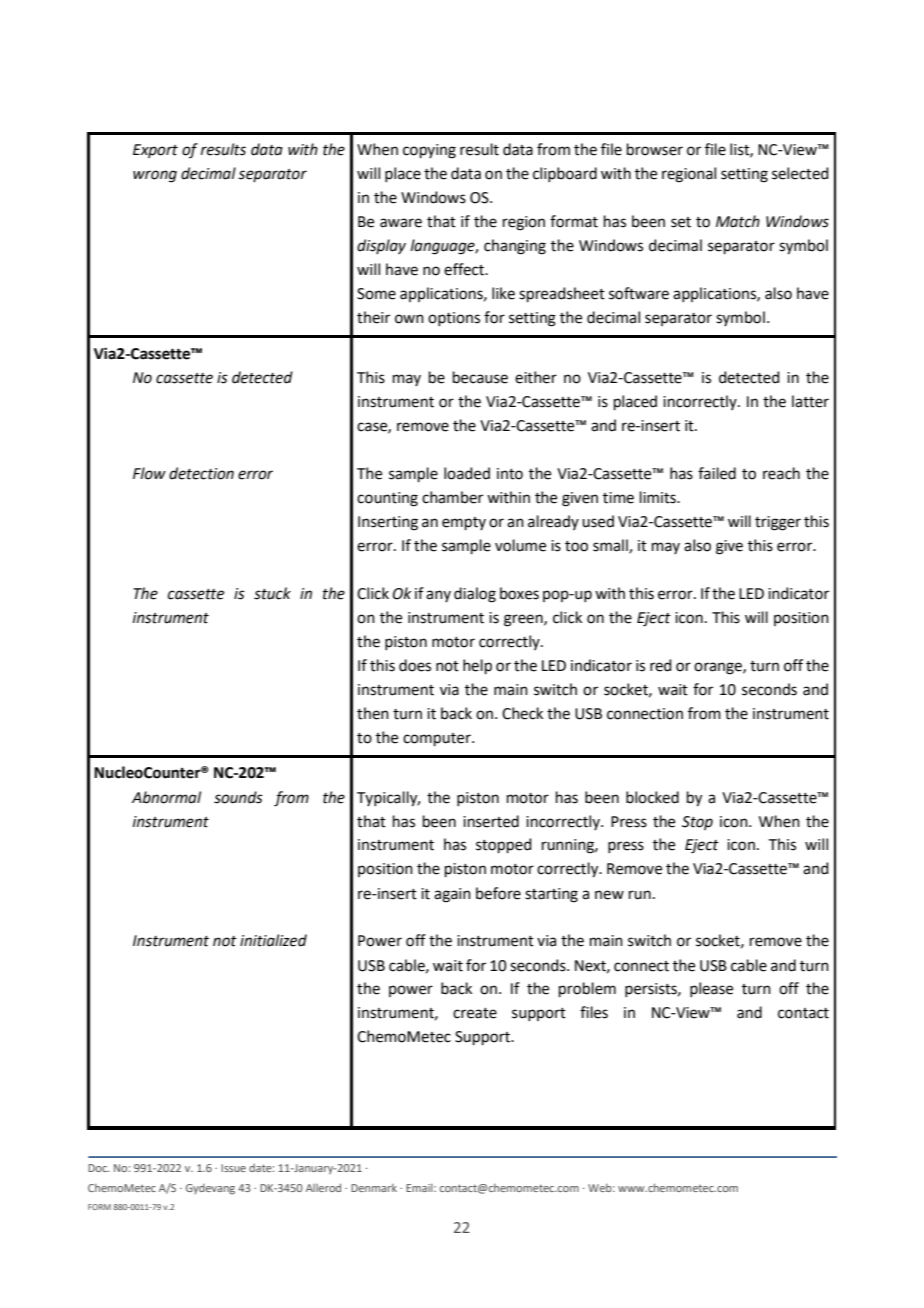 The width and height of the screenshot is (924, 1308). What do you see at coordinates (738, 221) in the screenshot?
I see `Match` at bounding box center [738, 221].
